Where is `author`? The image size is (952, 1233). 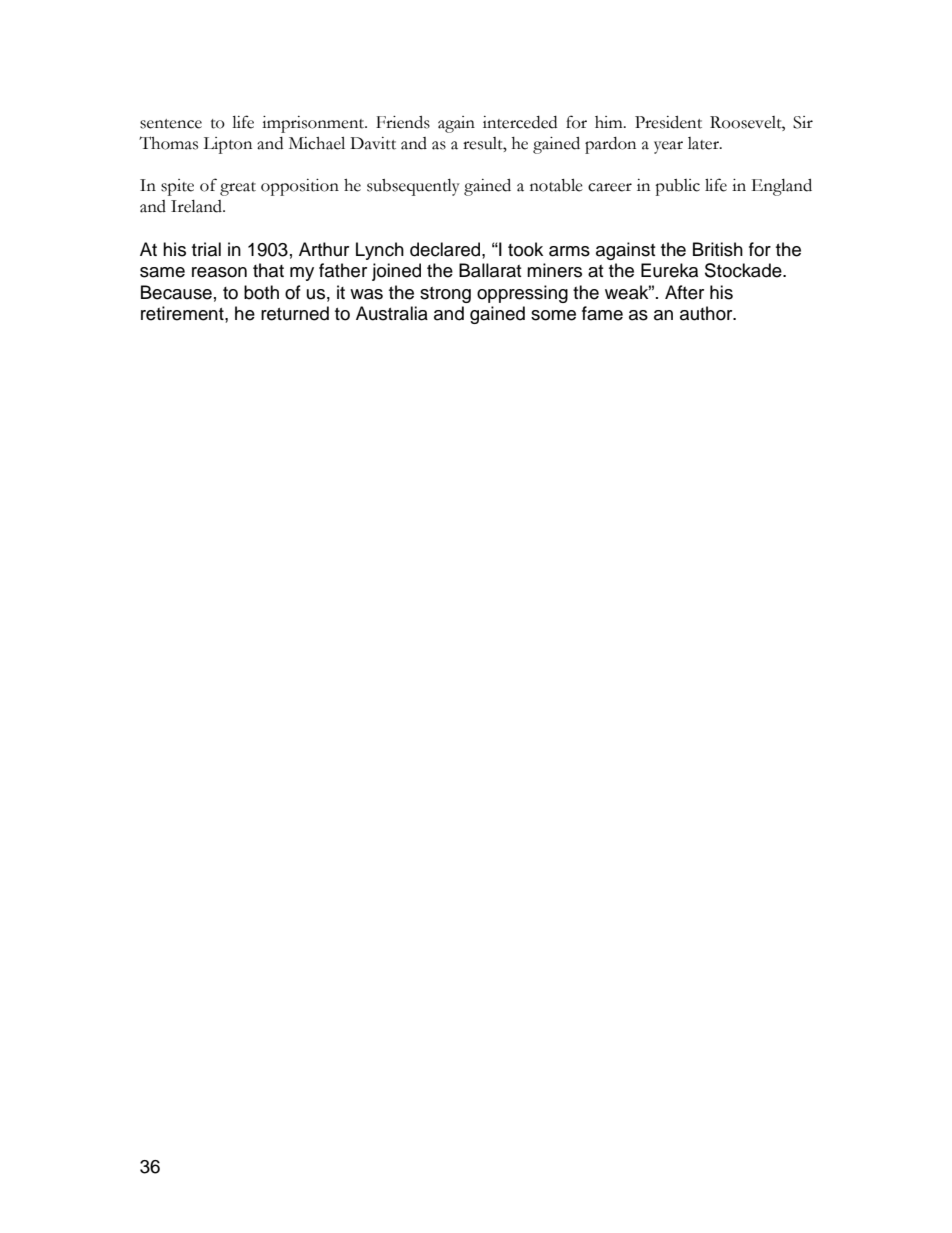 author is located at coordinates (707, 313).
